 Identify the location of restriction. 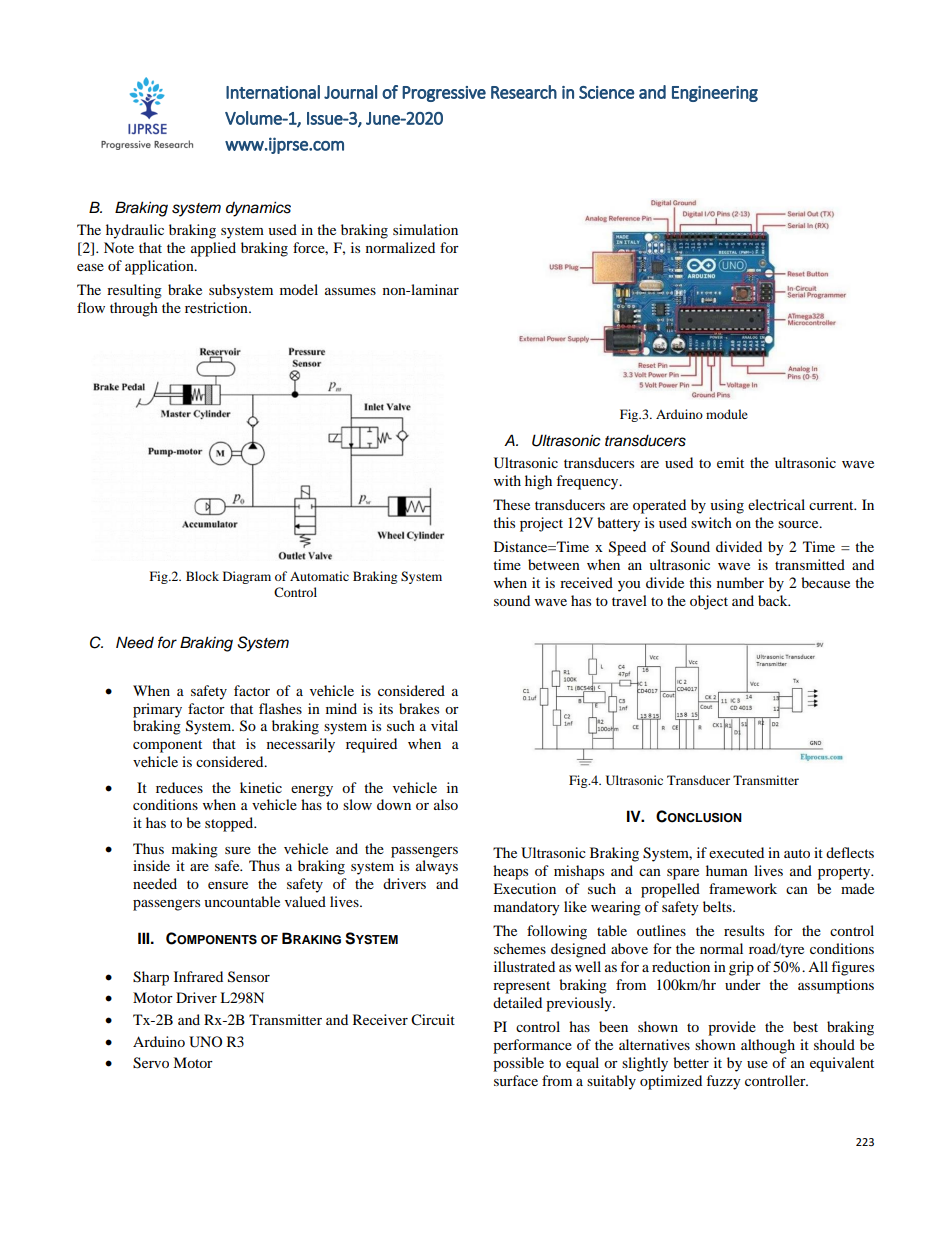
(217, 307).
